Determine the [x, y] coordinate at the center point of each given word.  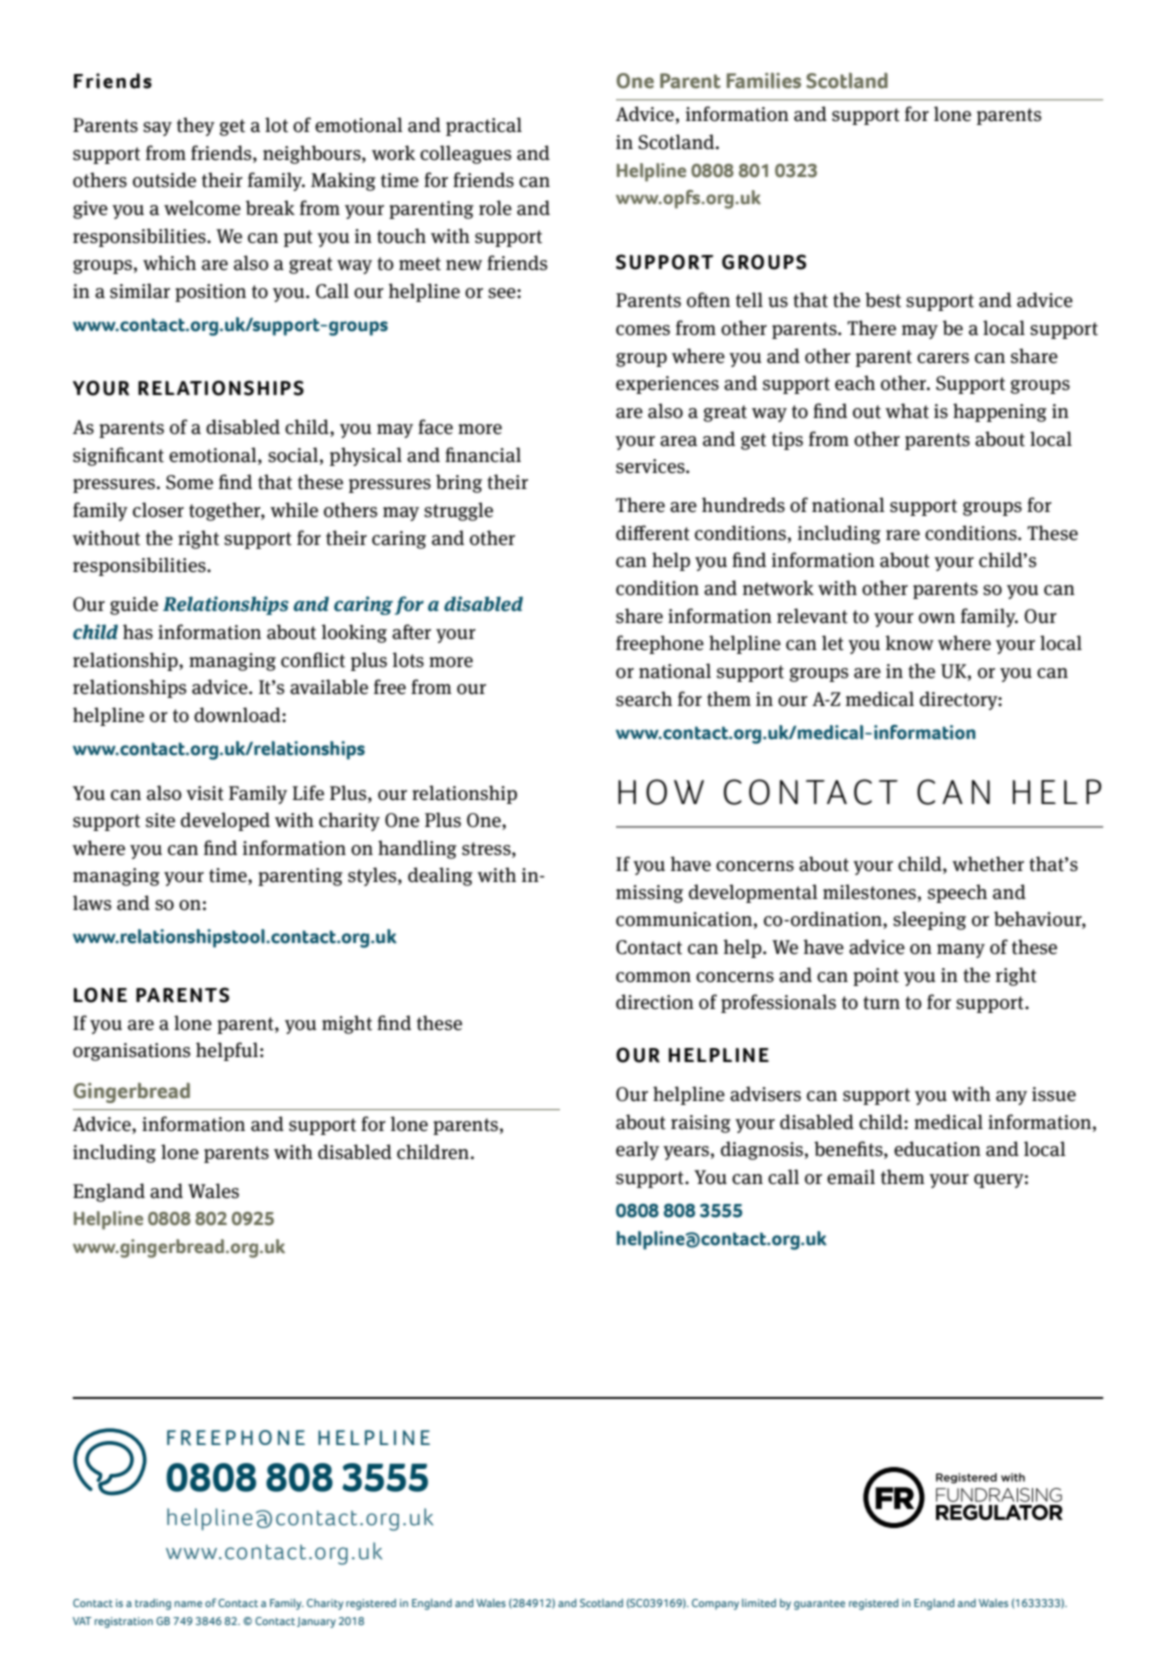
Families [764, 81]
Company [715, 1604]
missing [649, 894]
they [196, 126]
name [188, 1604]
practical [484, 126]
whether [988, 864]
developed [225, 821]
